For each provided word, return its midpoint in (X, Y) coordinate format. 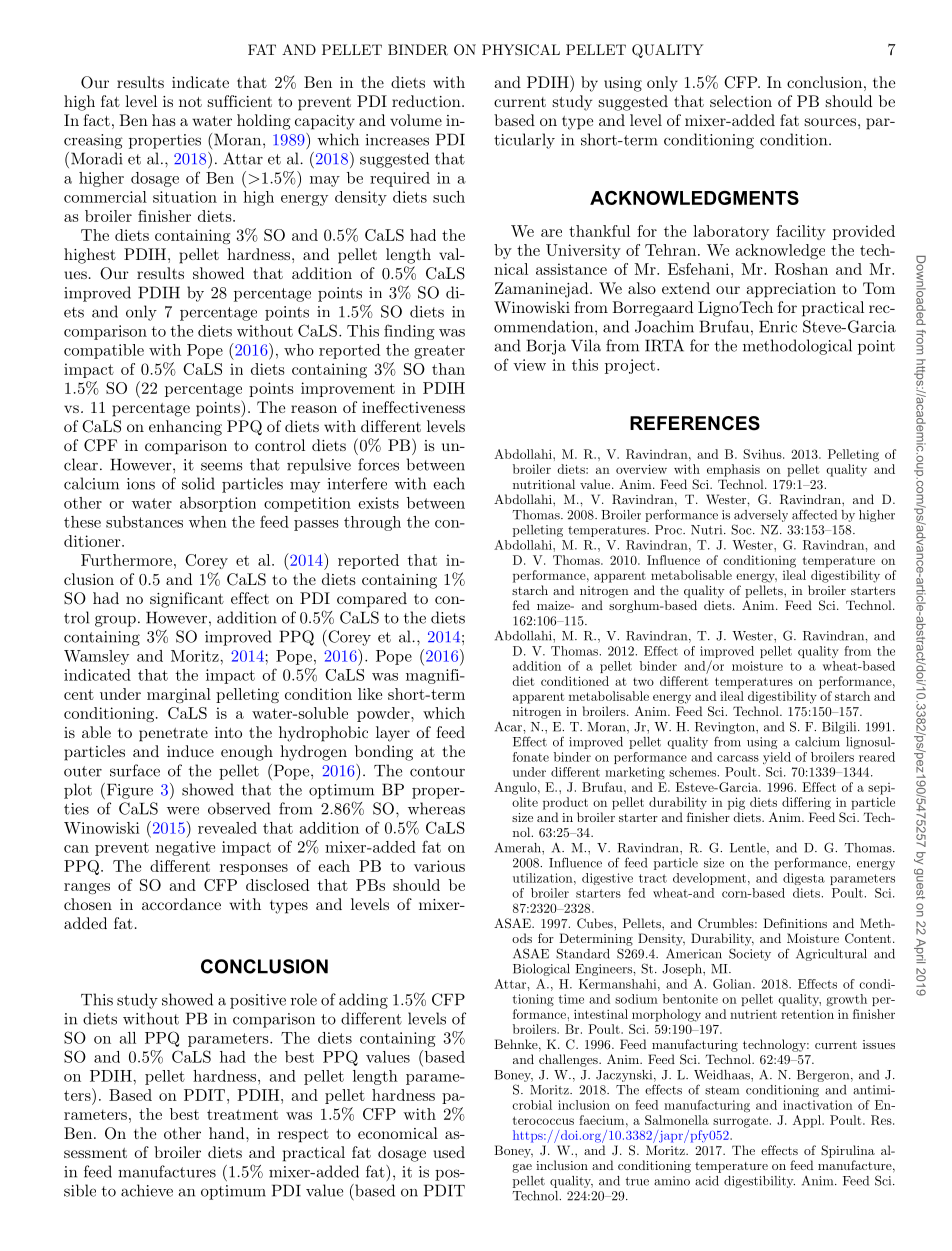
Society (750, 954)
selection (741, 101)
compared (372, 600)
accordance (181, 904)
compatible (104, 351)
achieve (147, 1190)
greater (439, 352)
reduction (427, 101)
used (449, 1152)
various (439, 866)
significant (187, 600)
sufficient (239, 101)
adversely (761, 516)
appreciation (791, 290)
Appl (808, 1121)
